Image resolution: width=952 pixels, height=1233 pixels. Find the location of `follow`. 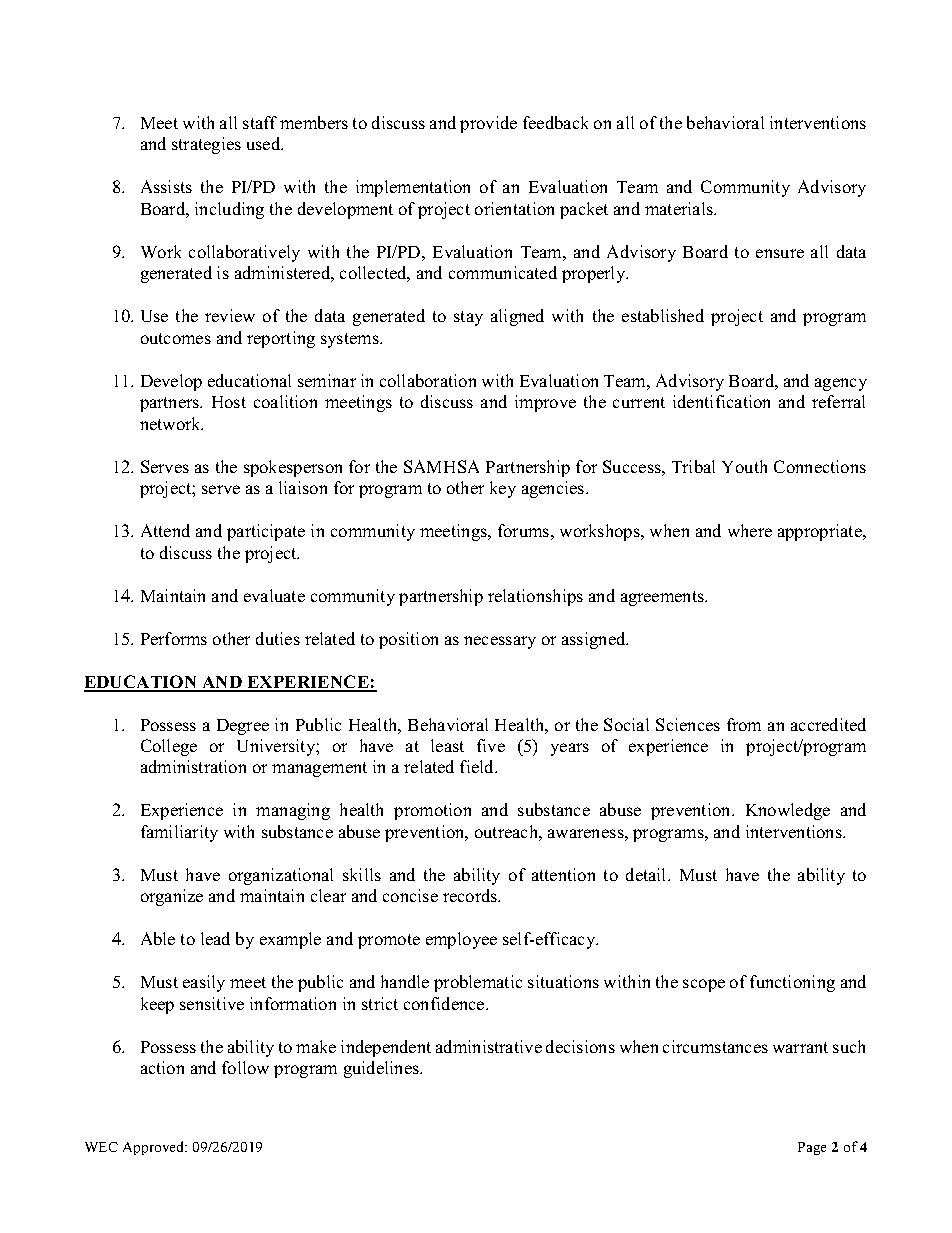

follow is located at coordinates (245, 1067).
